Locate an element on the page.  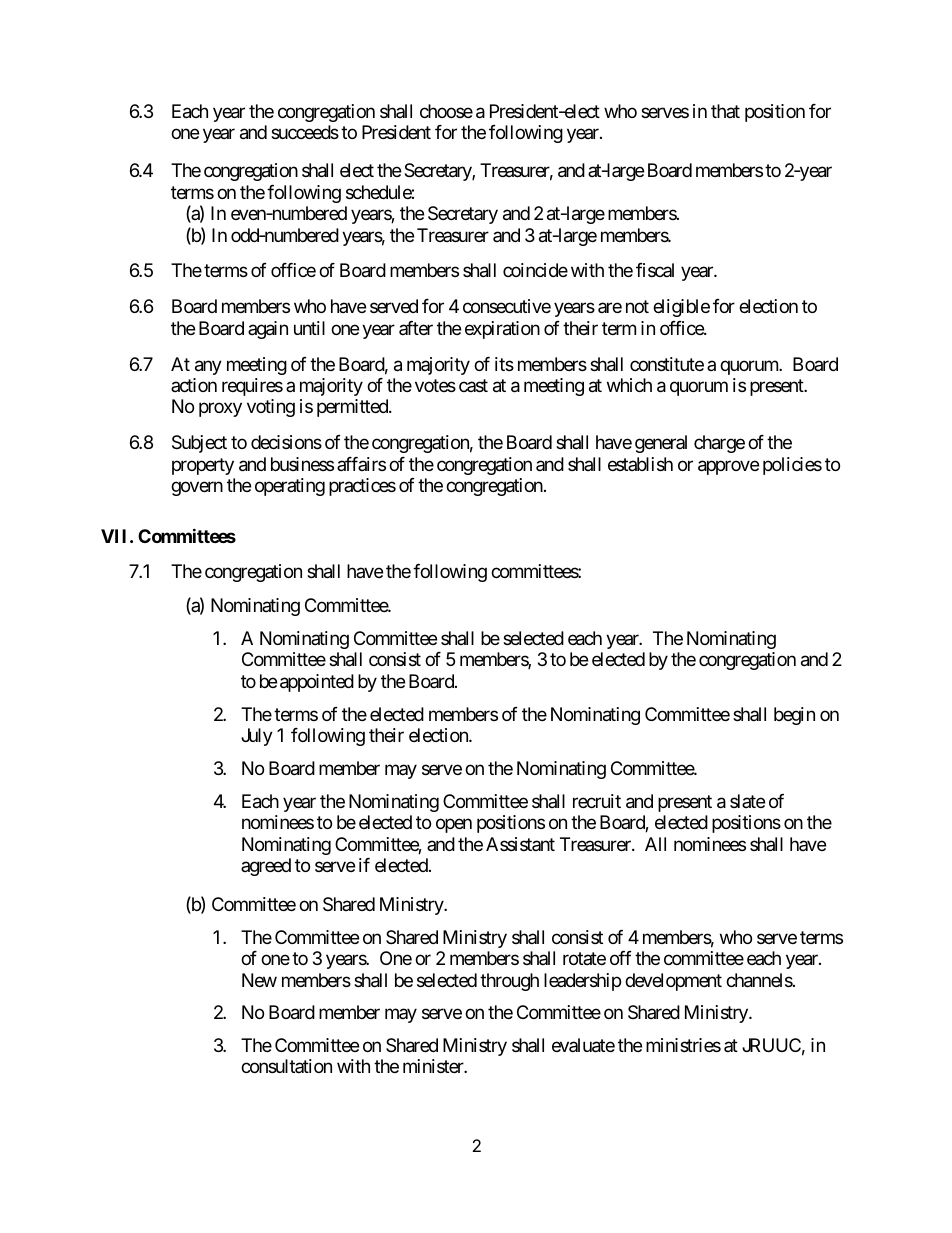
that is located at coordinates (725, 111).
